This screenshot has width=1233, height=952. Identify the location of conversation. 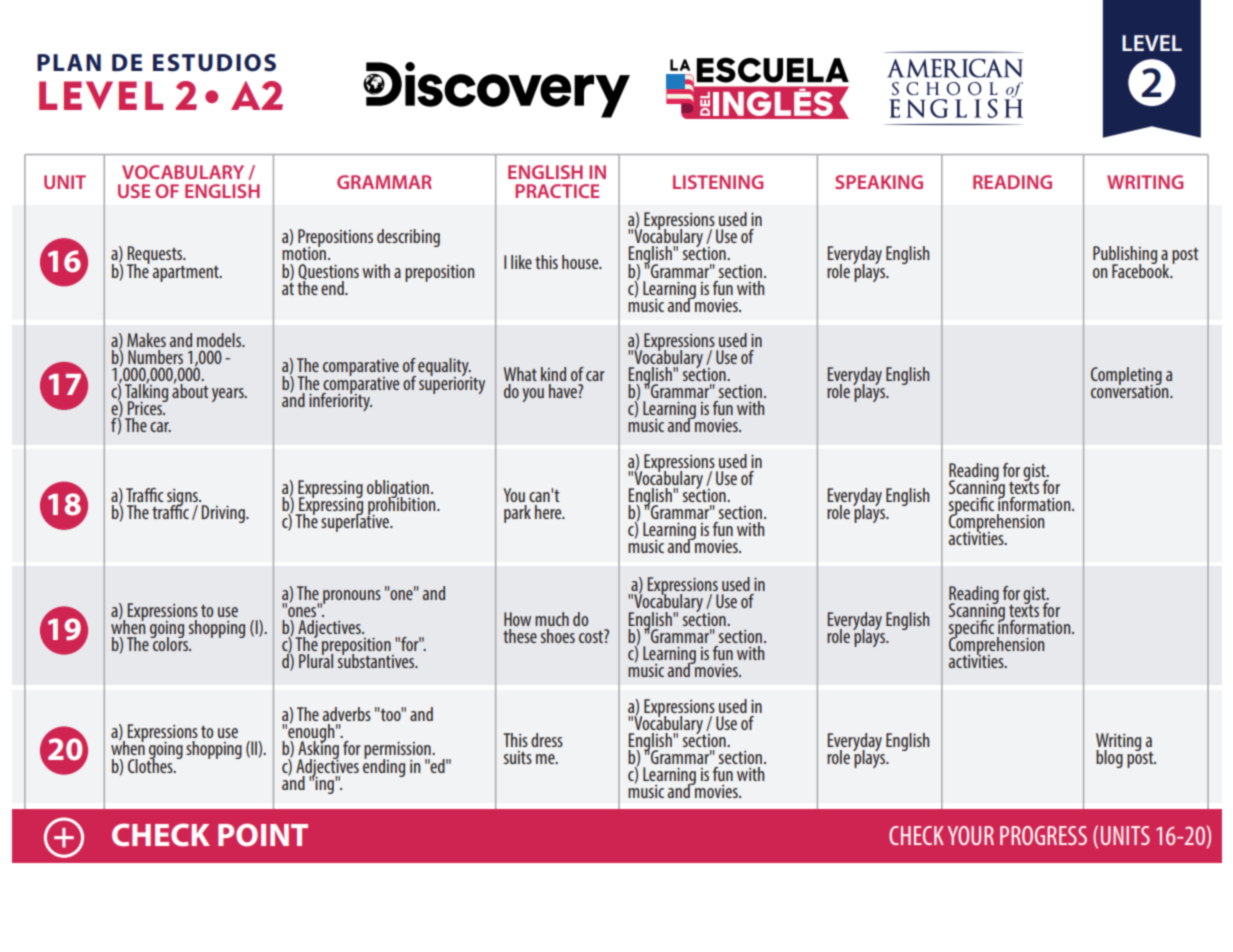
(1131, 390).
